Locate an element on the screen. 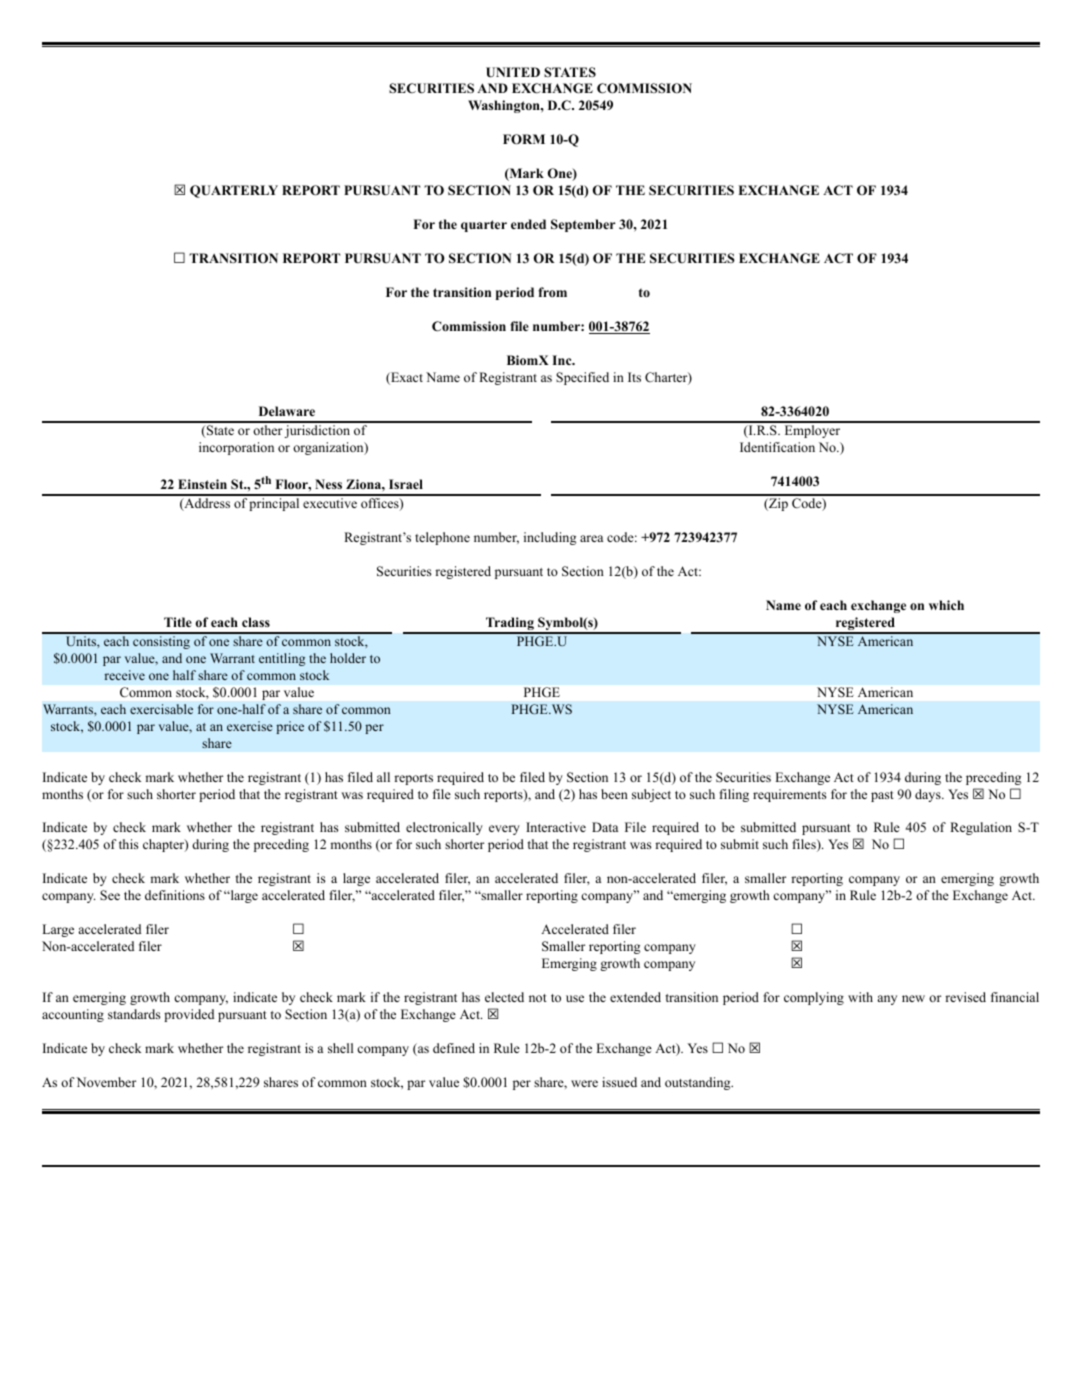  FORM is located at coordinates (524, 139).
